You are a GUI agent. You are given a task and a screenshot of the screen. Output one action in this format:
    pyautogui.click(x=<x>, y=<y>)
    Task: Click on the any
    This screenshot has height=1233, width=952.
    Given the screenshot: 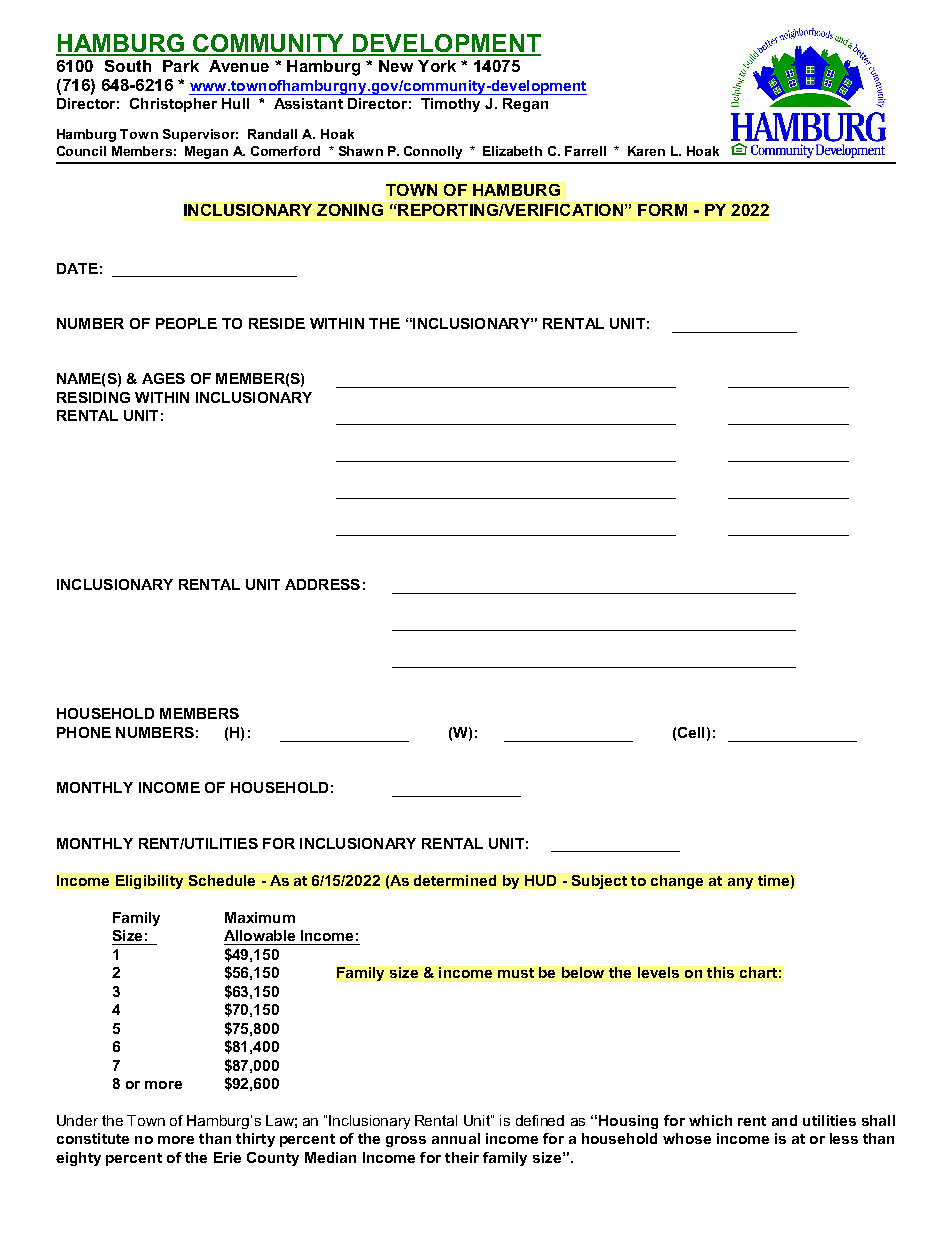 What is the action you would take?
    pyautogui.click(x=740, y=883)
